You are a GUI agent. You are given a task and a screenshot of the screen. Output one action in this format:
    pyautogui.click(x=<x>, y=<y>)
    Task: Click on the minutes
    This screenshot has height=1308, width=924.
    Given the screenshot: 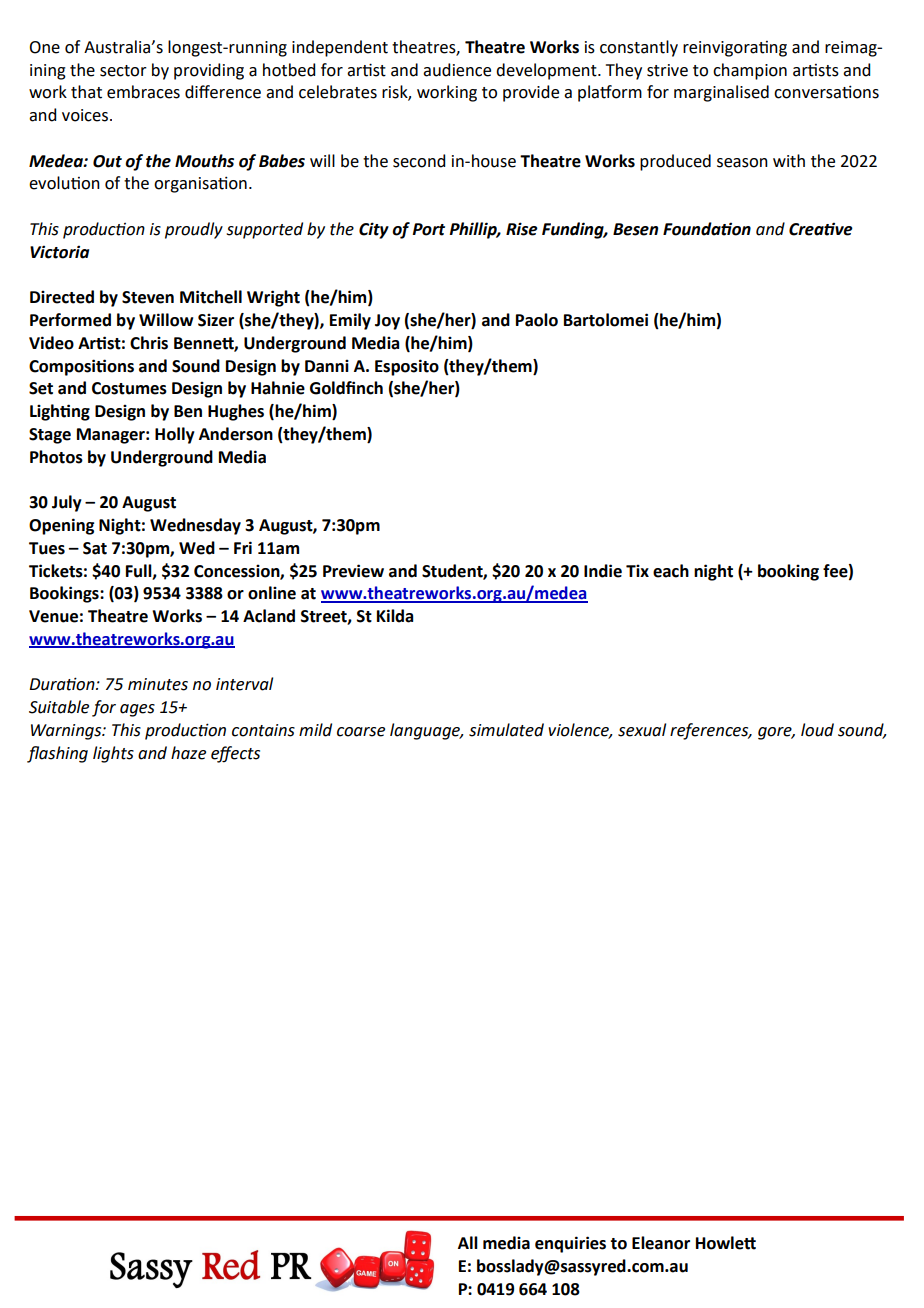 What is the action you would take?
    pyautogui.click(x=158, y=684)
